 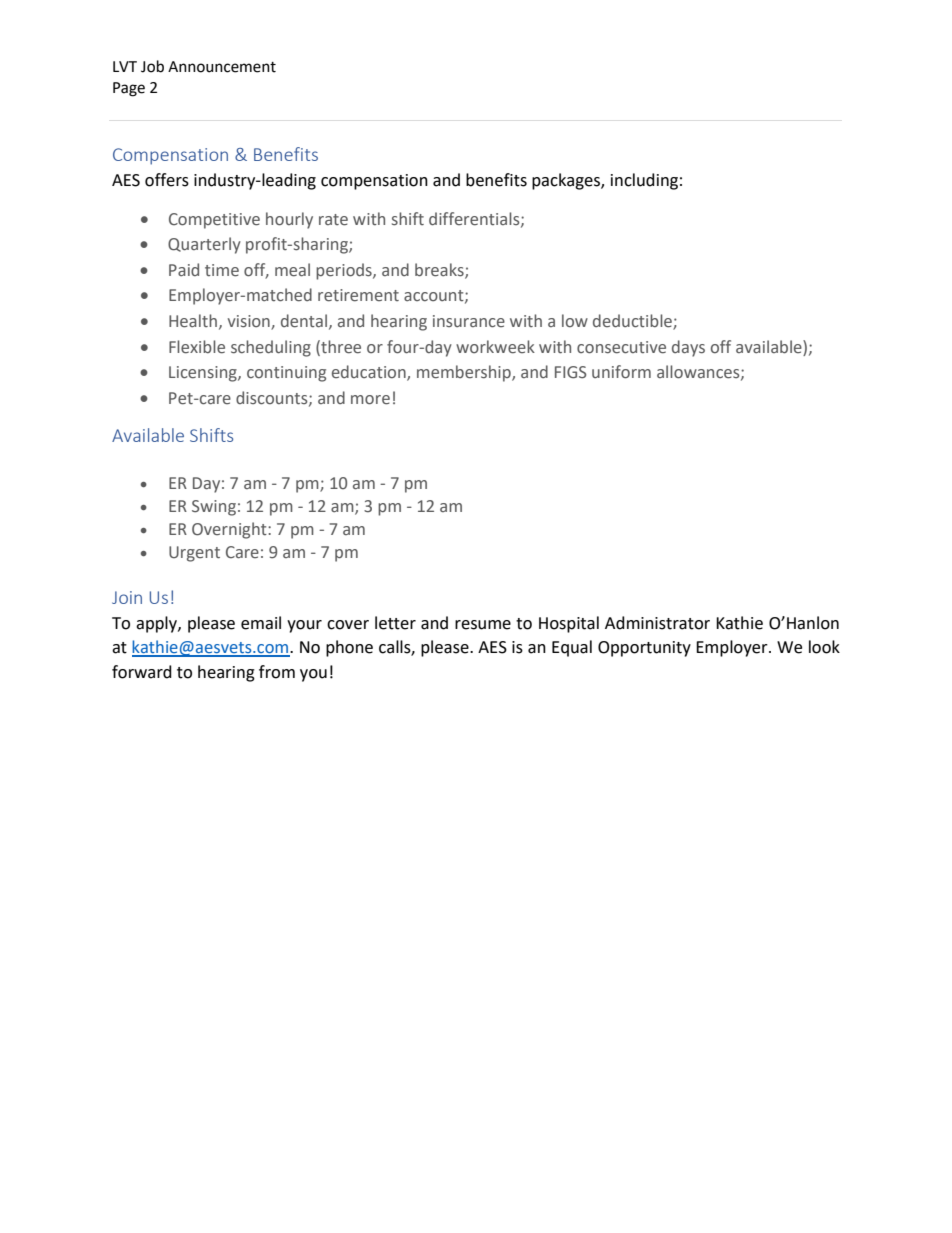 I want to click on including, so click(x=644, y=181).
